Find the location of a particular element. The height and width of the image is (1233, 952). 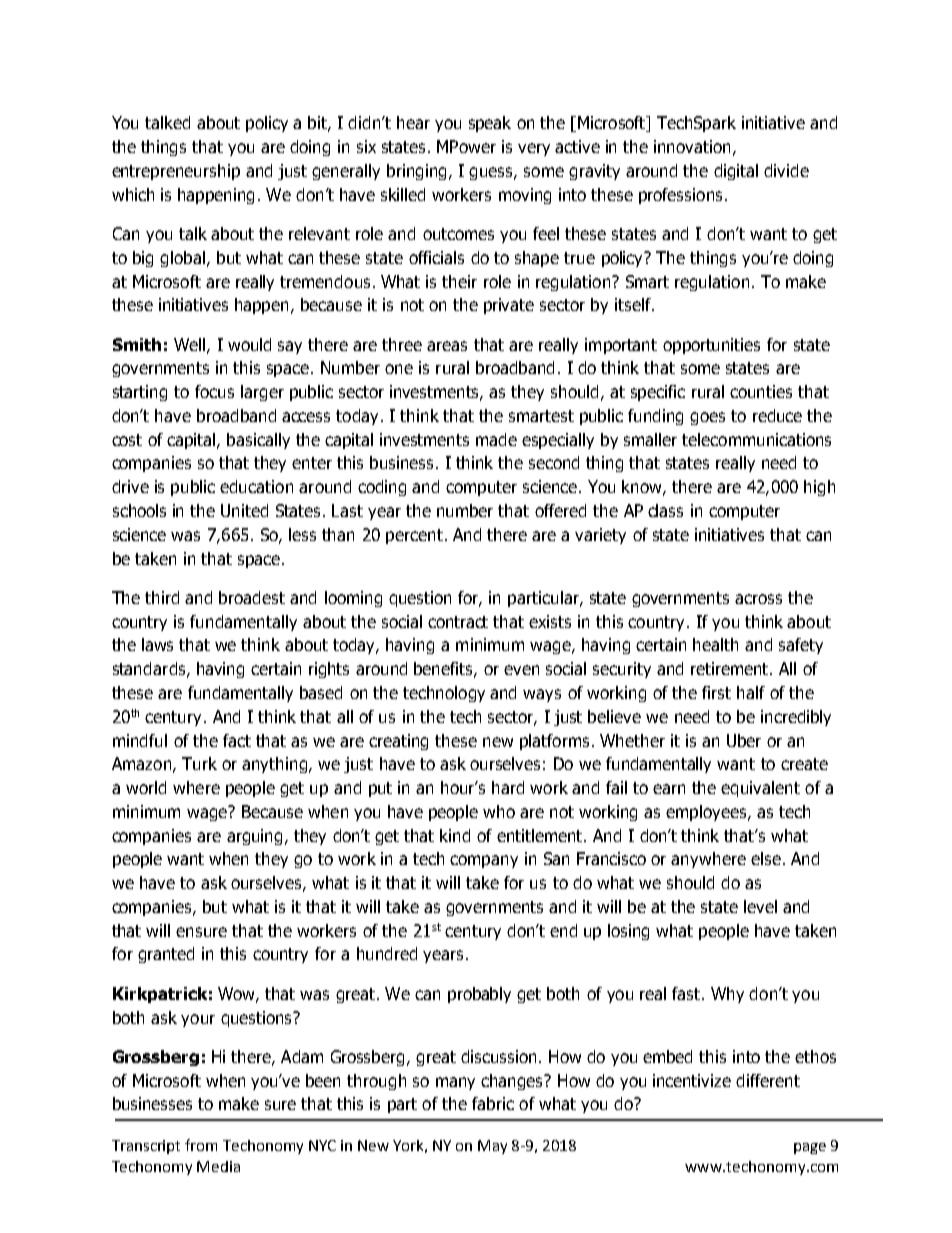

digital is located at coordinates (736, 172).
